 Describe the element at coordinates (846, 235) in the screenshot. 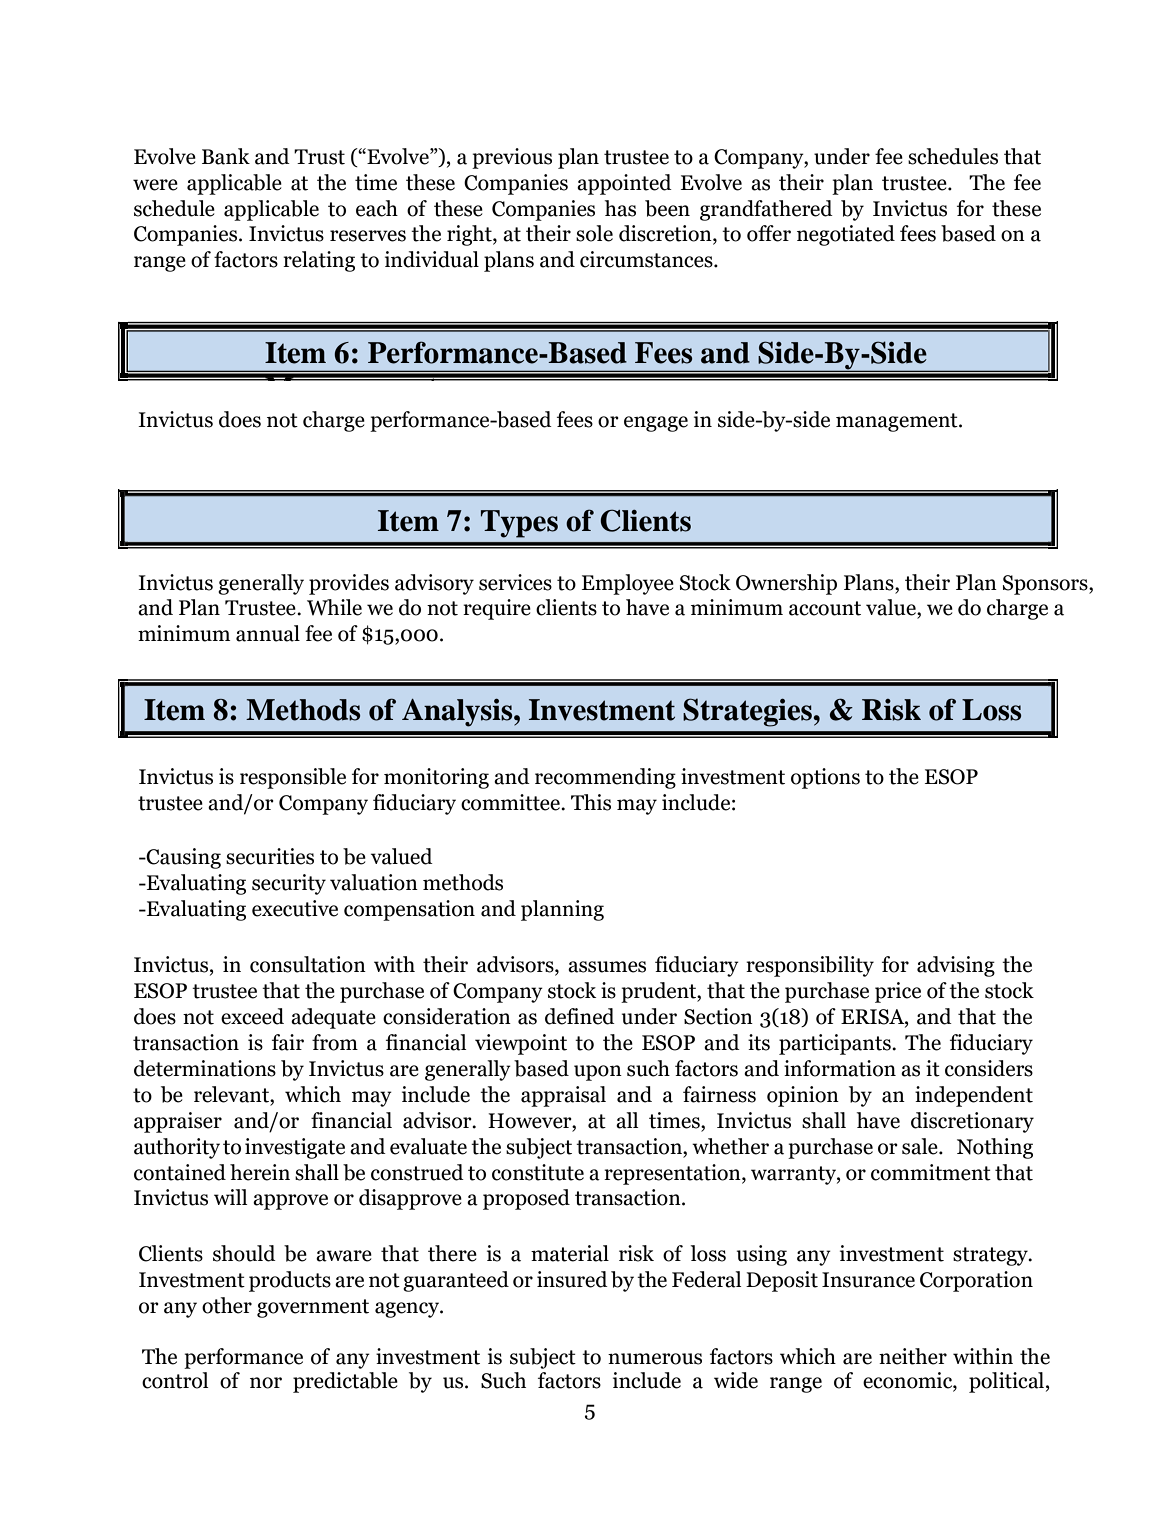

I see `negotiated` at that location.
